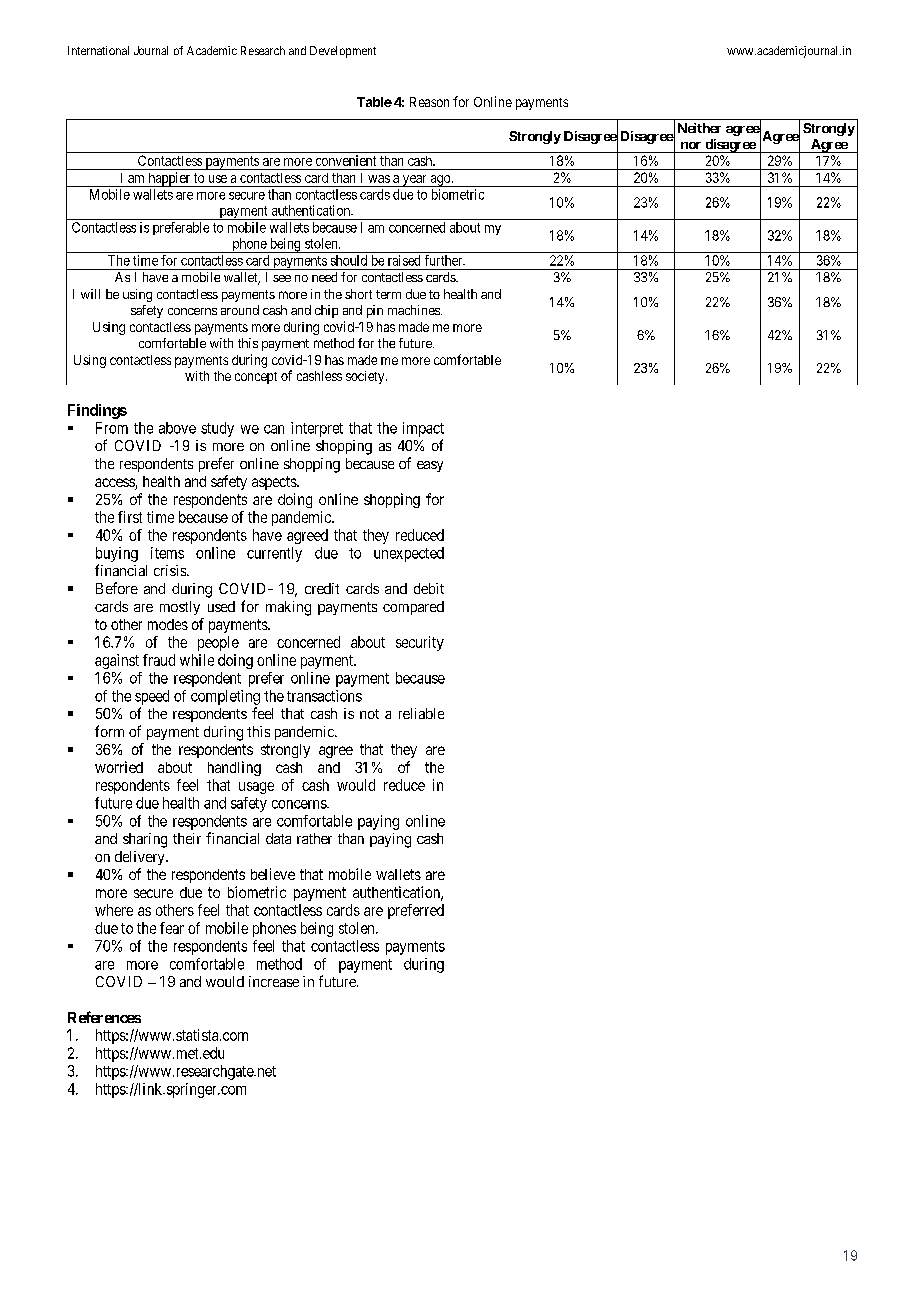 The height and width of the document is (1308, 924). What do you see at coordinates (430, 466) in the document?
I see `easy` at bounding box center [430, 466].
